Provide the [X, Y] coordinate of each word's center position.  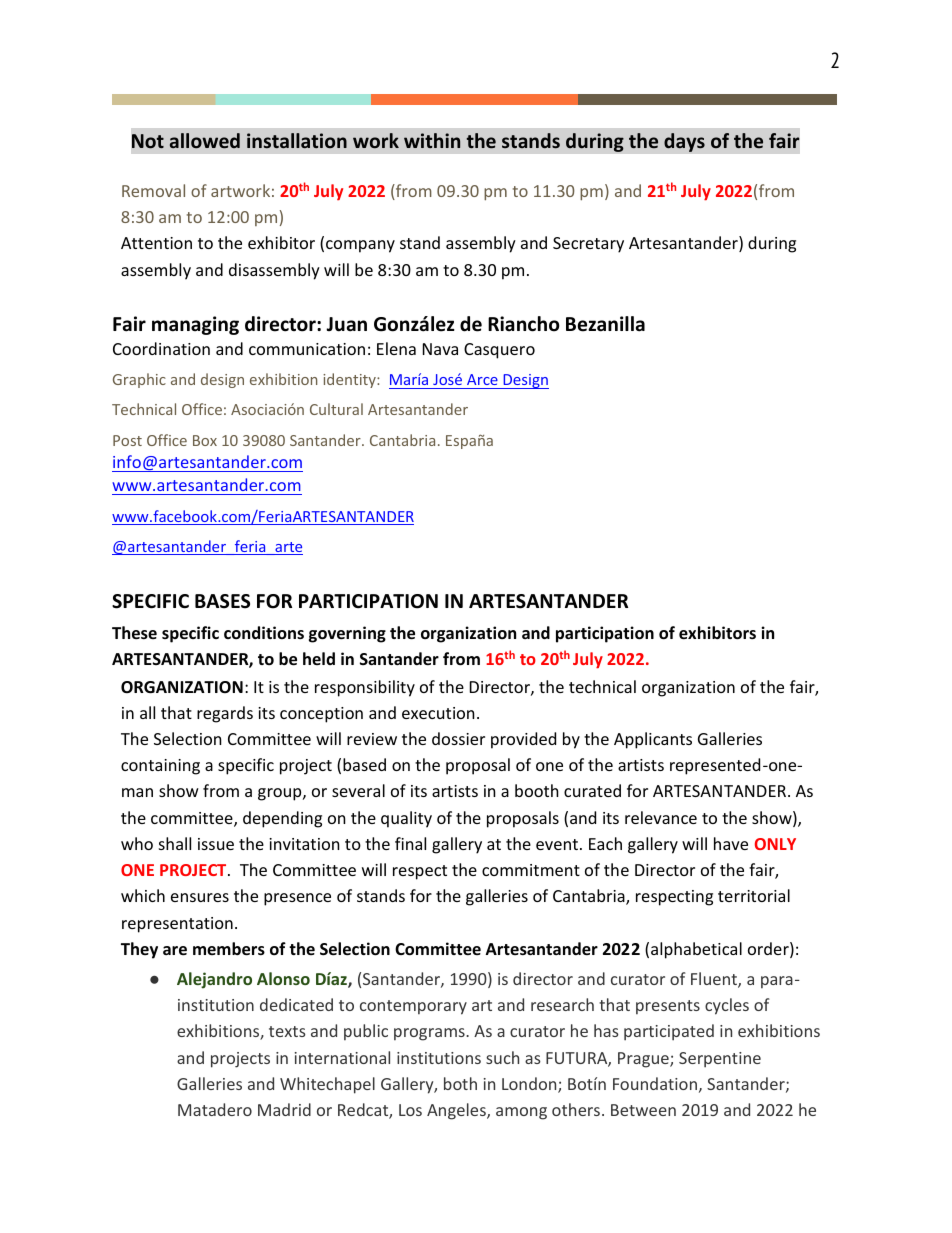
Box [205, 440]
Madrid [284, 1109]
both [460, 1083]
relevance [661, 817]
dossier [458, 738]
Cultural [336, 409]
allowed [205, 141]
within [432, 140]
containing [160, 767]
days [684, 142]
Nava [440, 349]
